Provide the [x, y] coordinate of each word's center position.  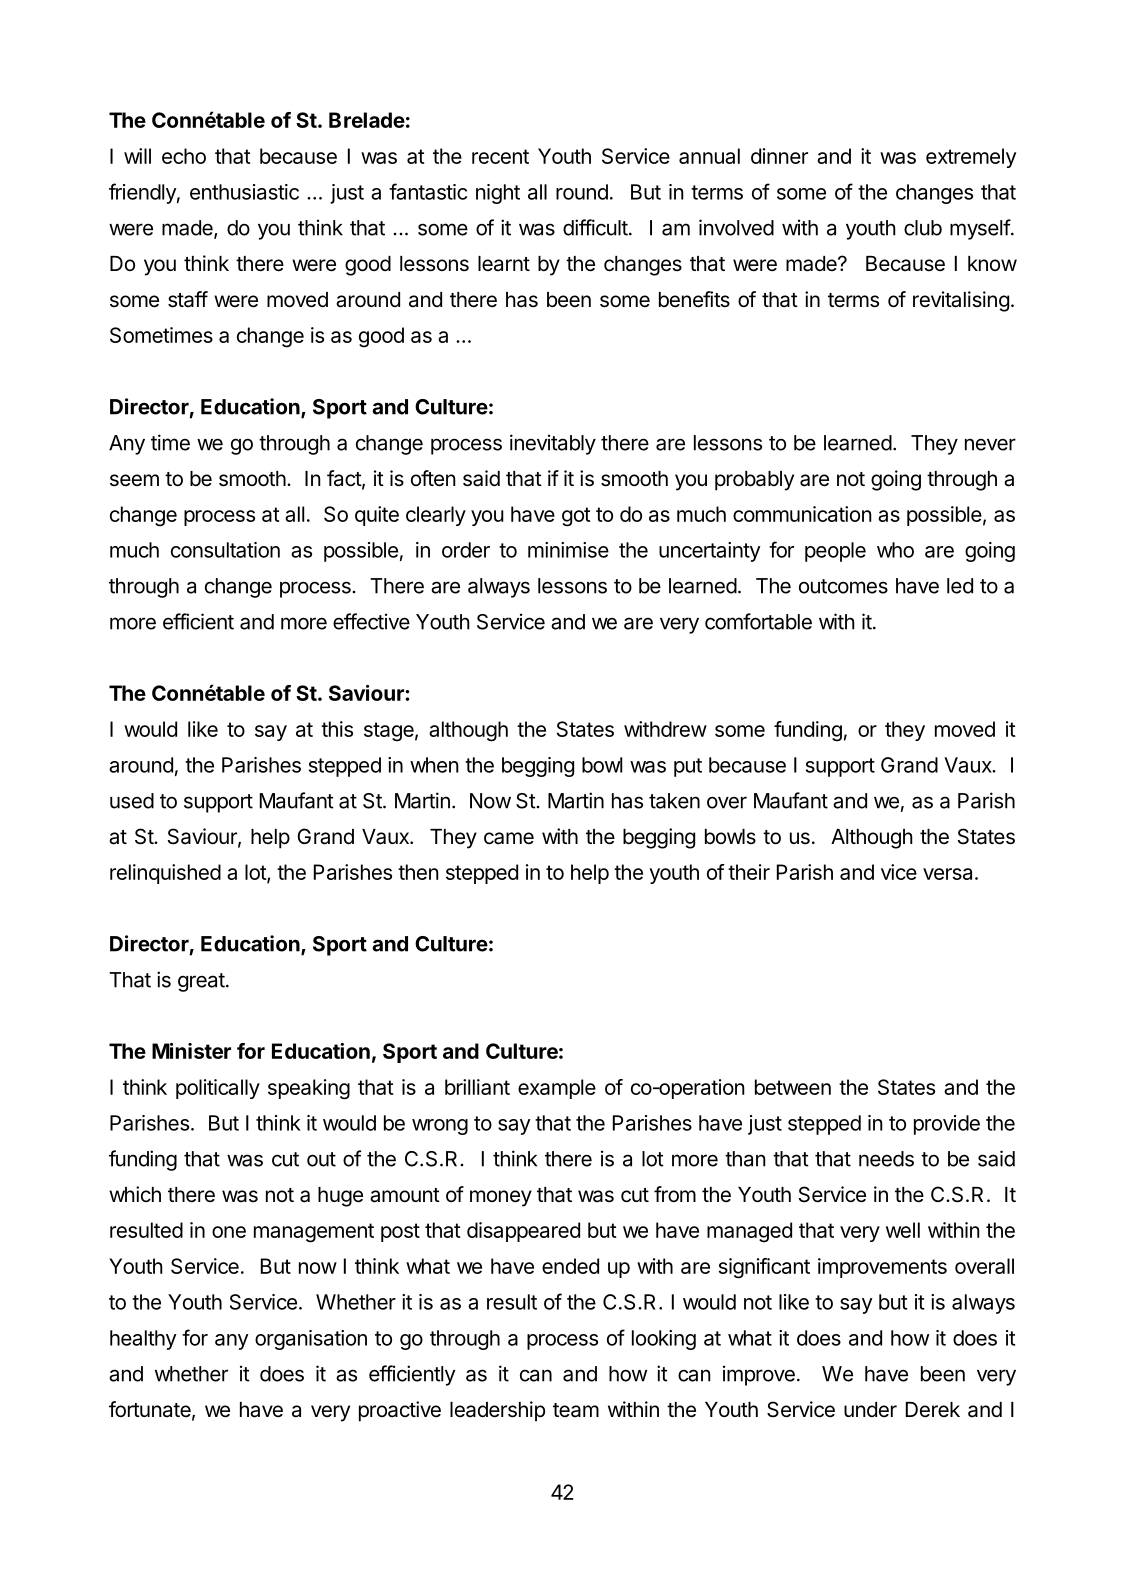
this [337, 729]
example [557, 1089]
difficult [595, 227]
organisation [311, 1340]
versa [947, 874]
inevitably [553, 444]
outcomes [843, 586]
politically [218, 1089]
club [923, 228]
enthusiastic [244, 192]
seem [134, 480]
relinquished [165, 874]
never [990, 444]
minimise [568, 550]
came [509, 838]
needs [886, 1159]
